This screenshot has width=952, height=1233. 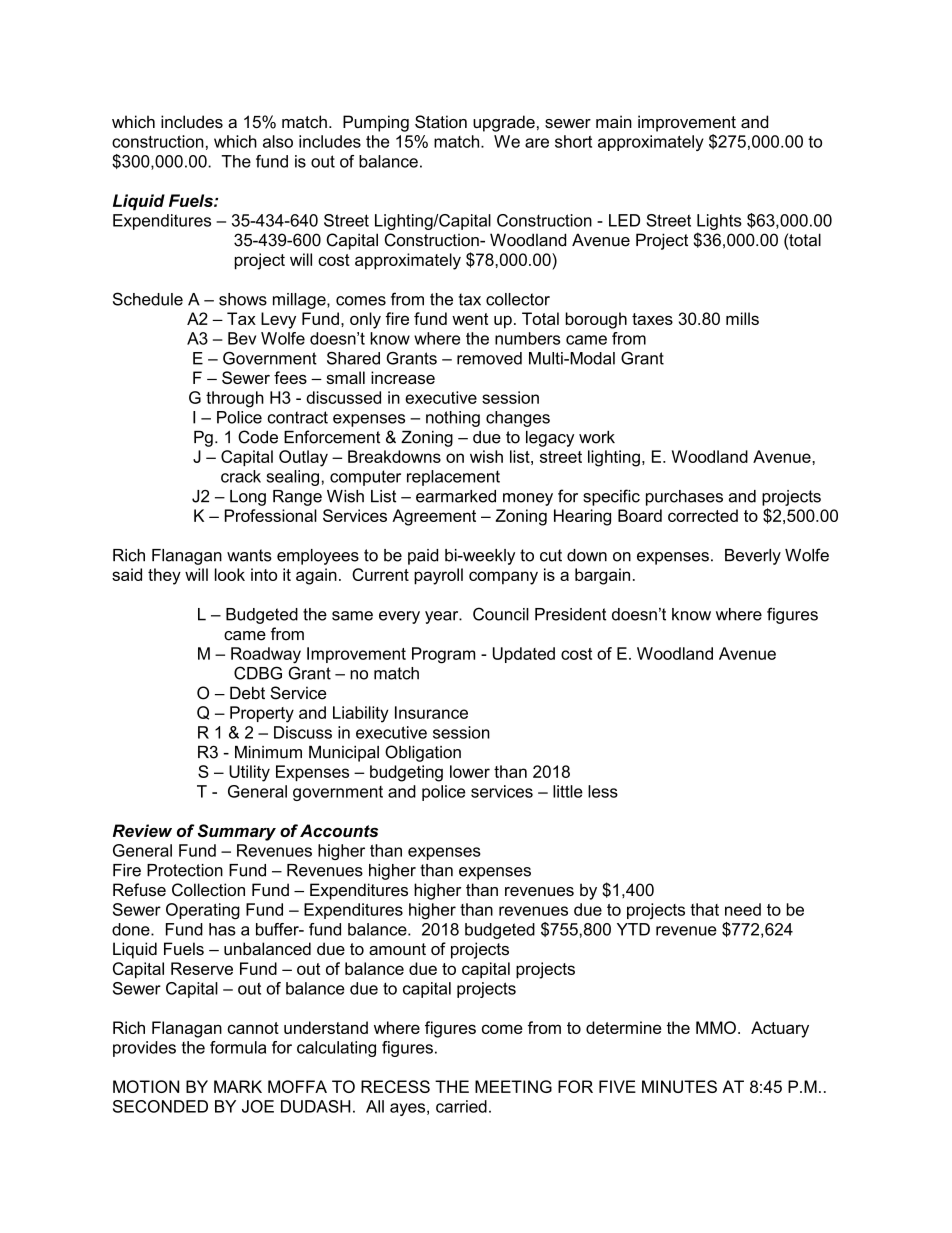 What do you see at coordinates (470, 771) in the screenshot?
I see `lower` at bounding box center [470, 771].
